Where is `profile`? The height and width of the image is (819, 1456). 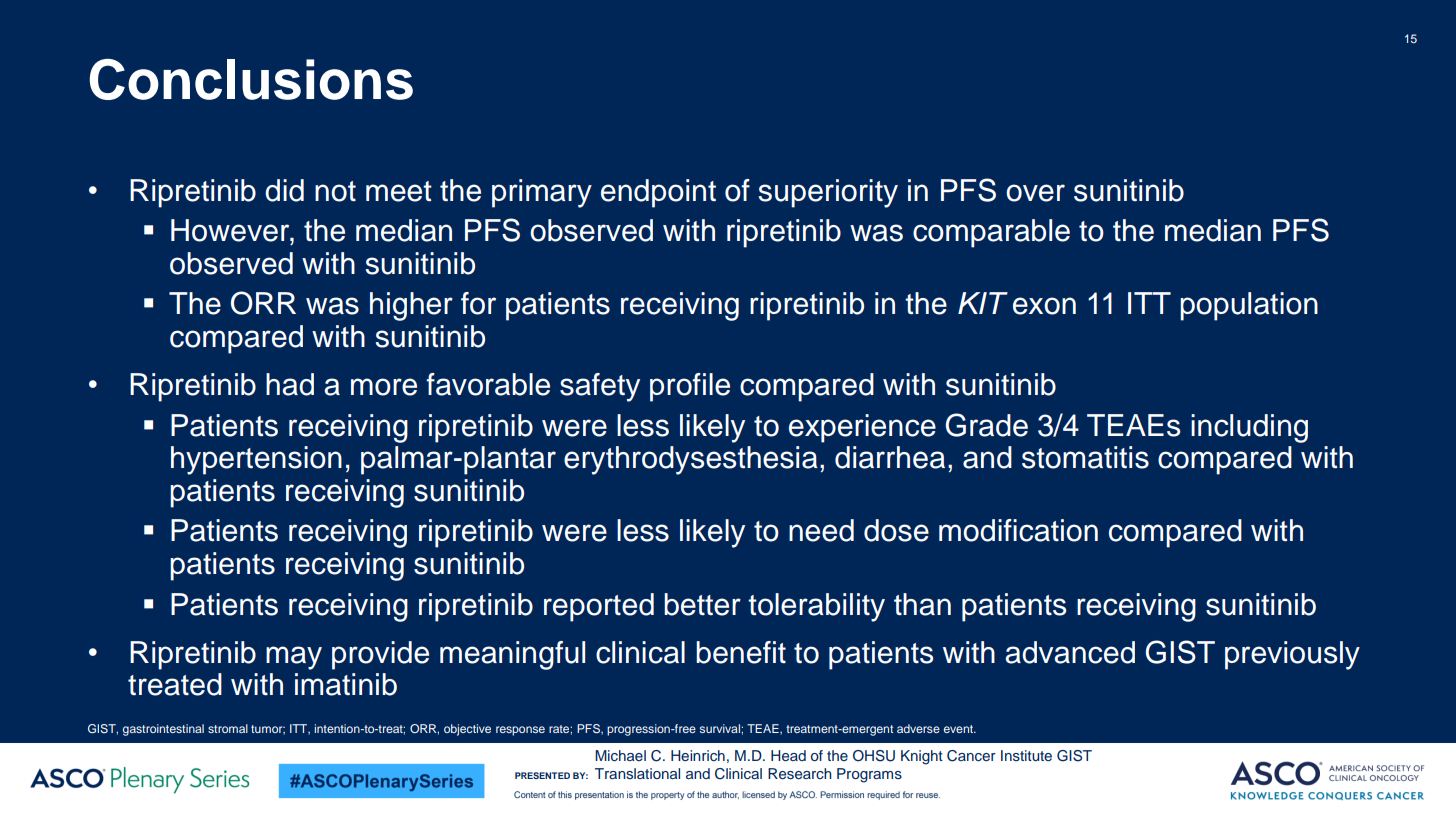 profile is located at coordinates (690, 387).
